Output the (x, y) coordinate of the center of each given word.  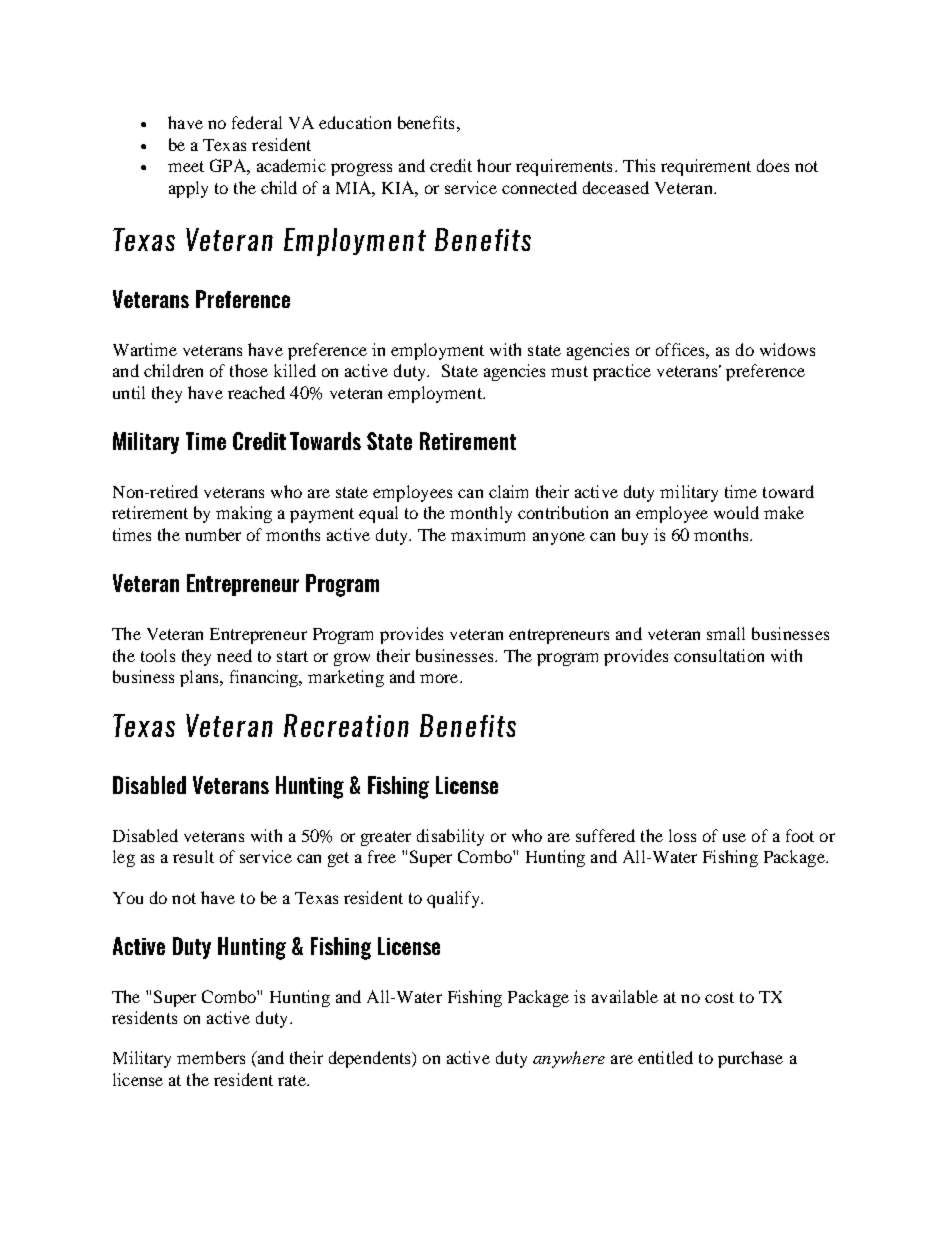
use (734, 837)
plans (200, 678)
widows (787, 349)
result (193, 856)
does (773, 165)
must (569, 371)
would (736, 512)
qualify (454, 899)
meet (186, 166)
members (211, 1057)
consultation (719, 655)
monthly (481, 514)
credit (451, 165)
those (249, 370)
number (213, 534)
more (440, 678)
